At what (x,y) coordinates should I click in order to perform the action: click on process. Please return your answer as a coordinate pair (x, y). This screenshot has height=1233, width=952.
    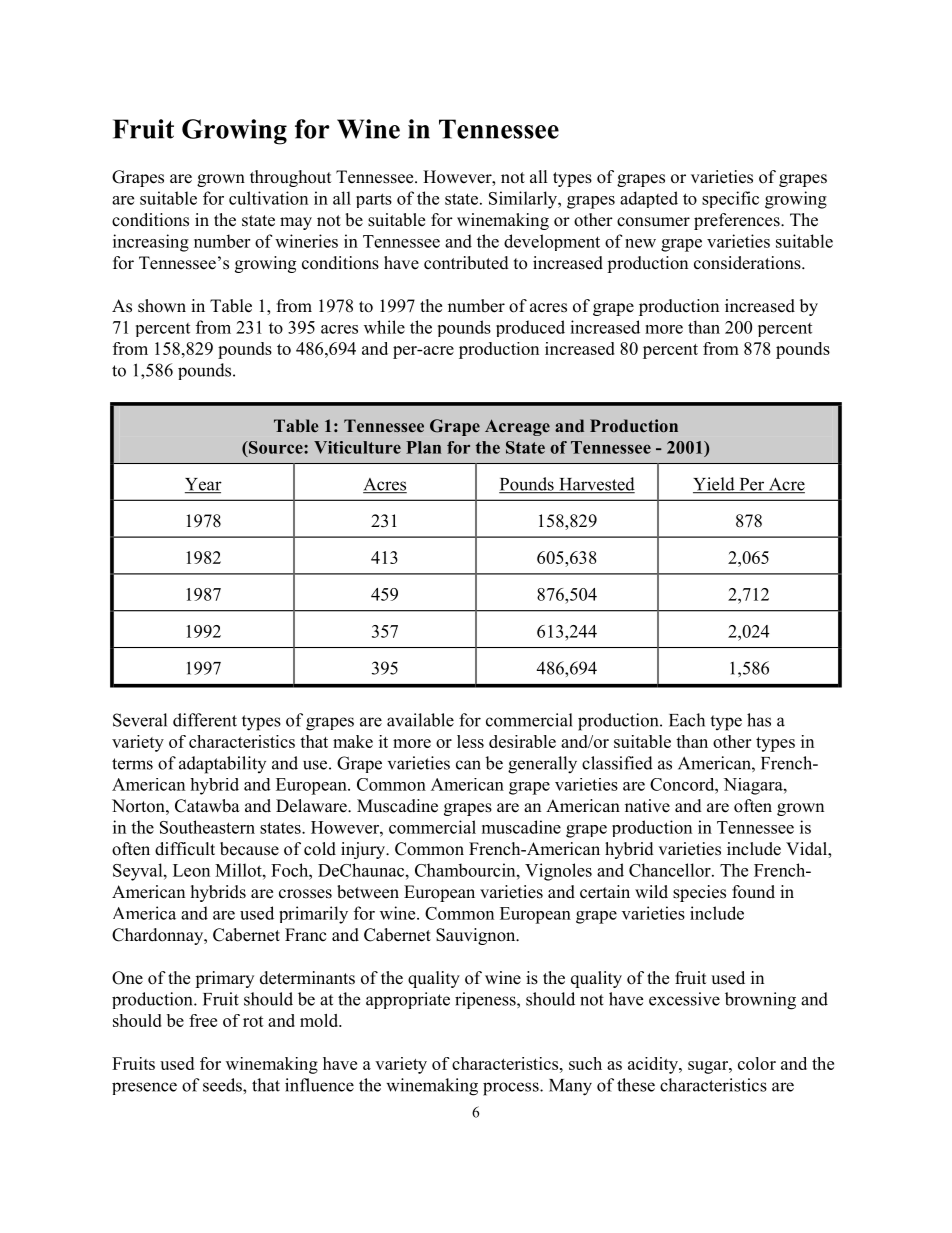
    Looking at the image, I should click on (512, 1089).
